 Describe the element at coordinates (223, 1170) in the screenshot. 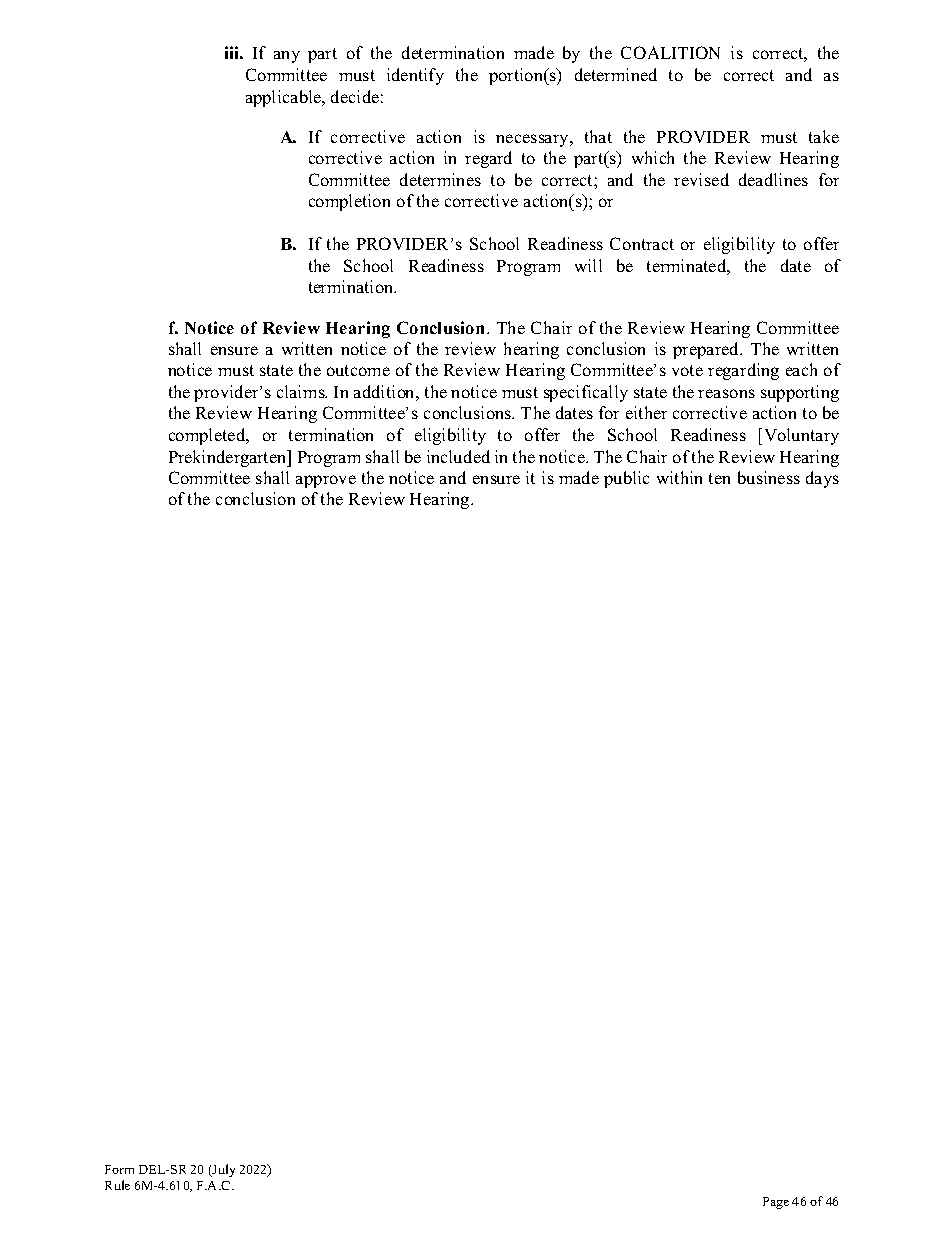

I see `July` at that location.
